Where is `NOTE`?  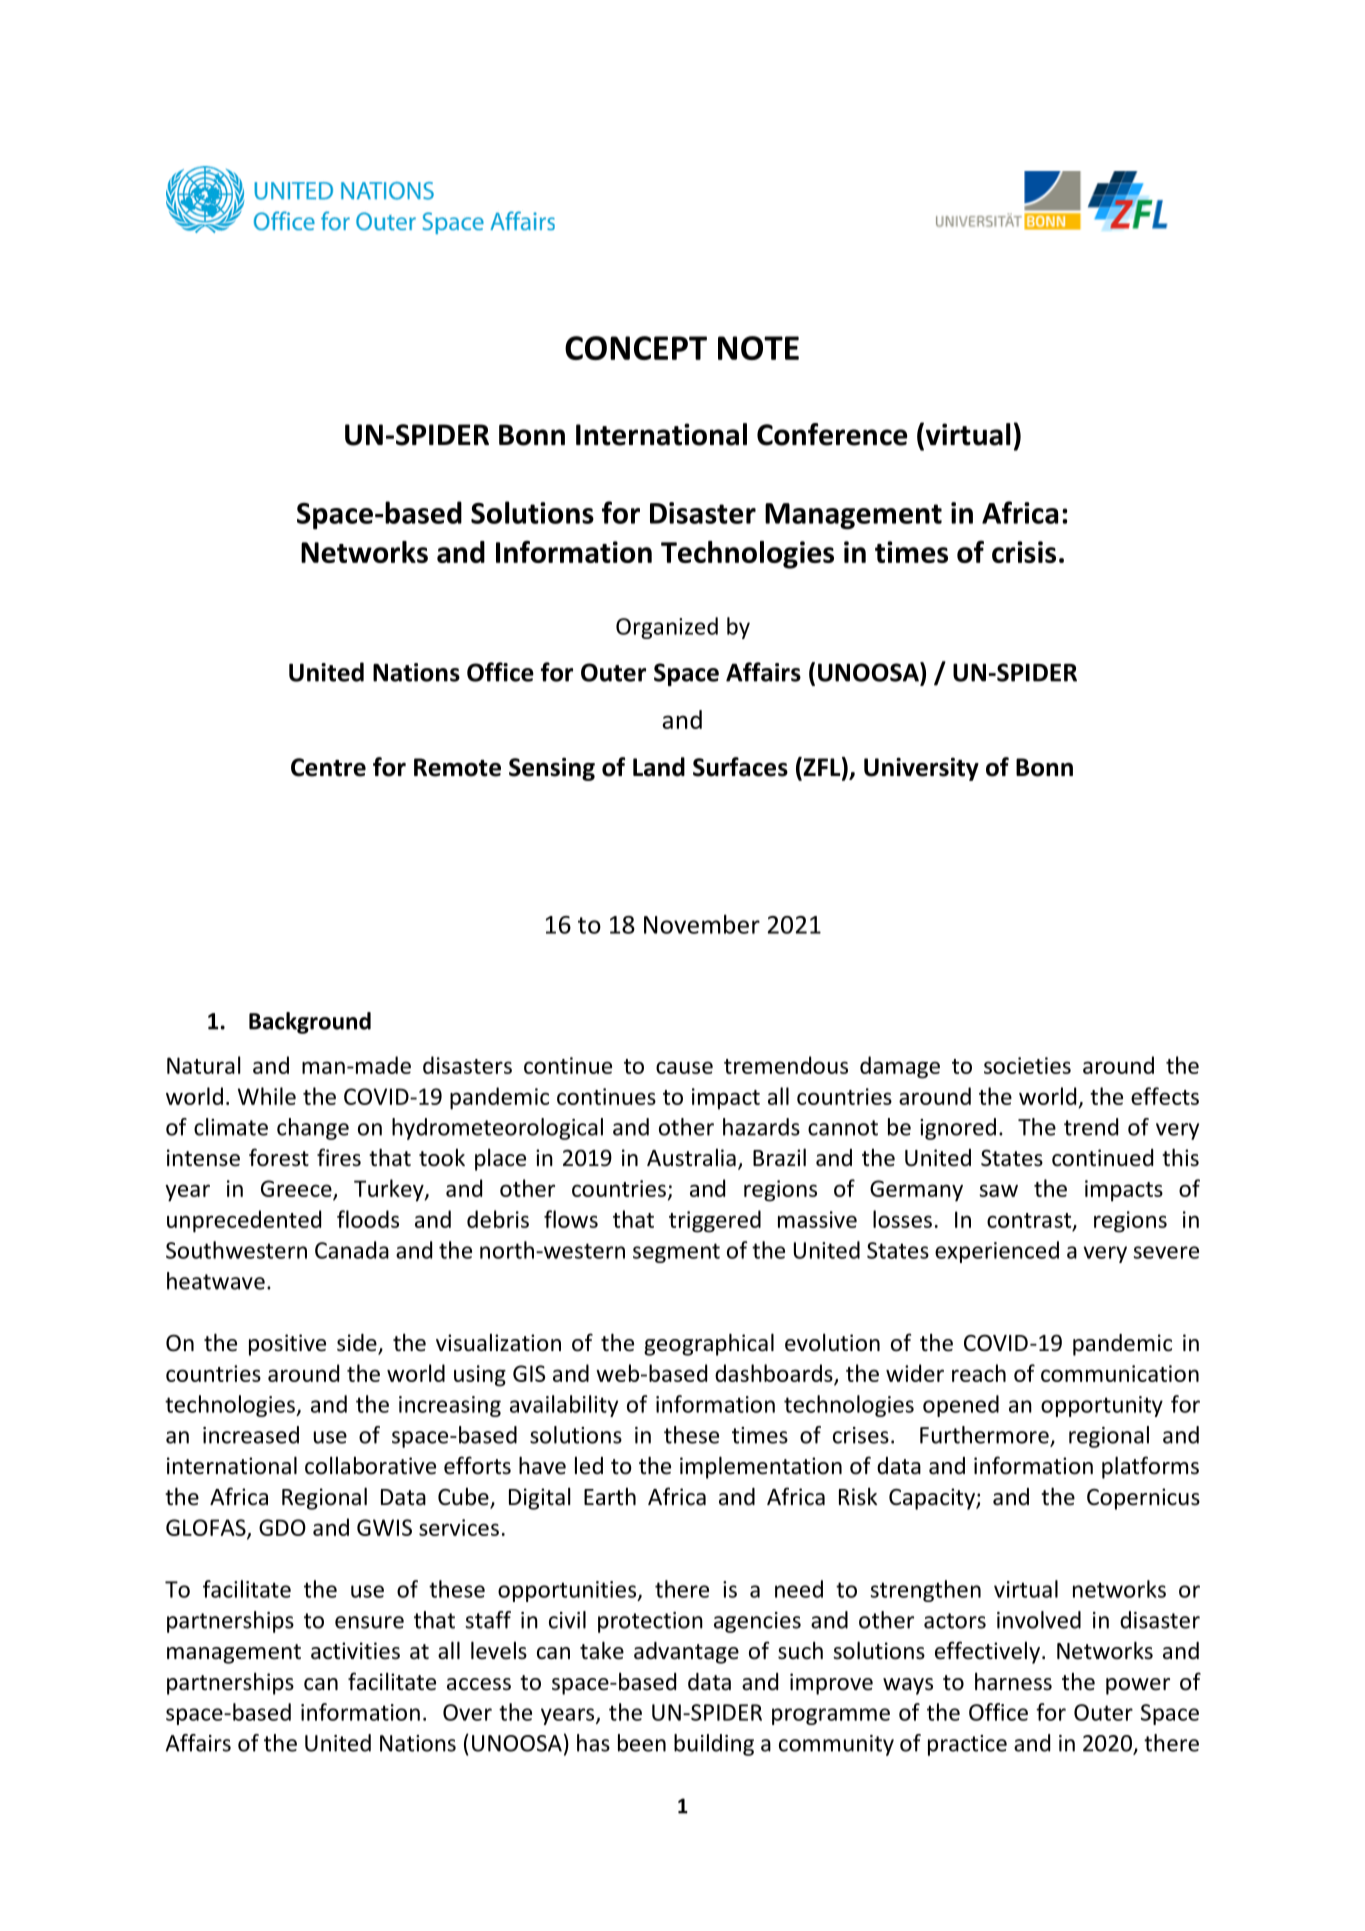
NOTE is located at coordinates (758, 348).
